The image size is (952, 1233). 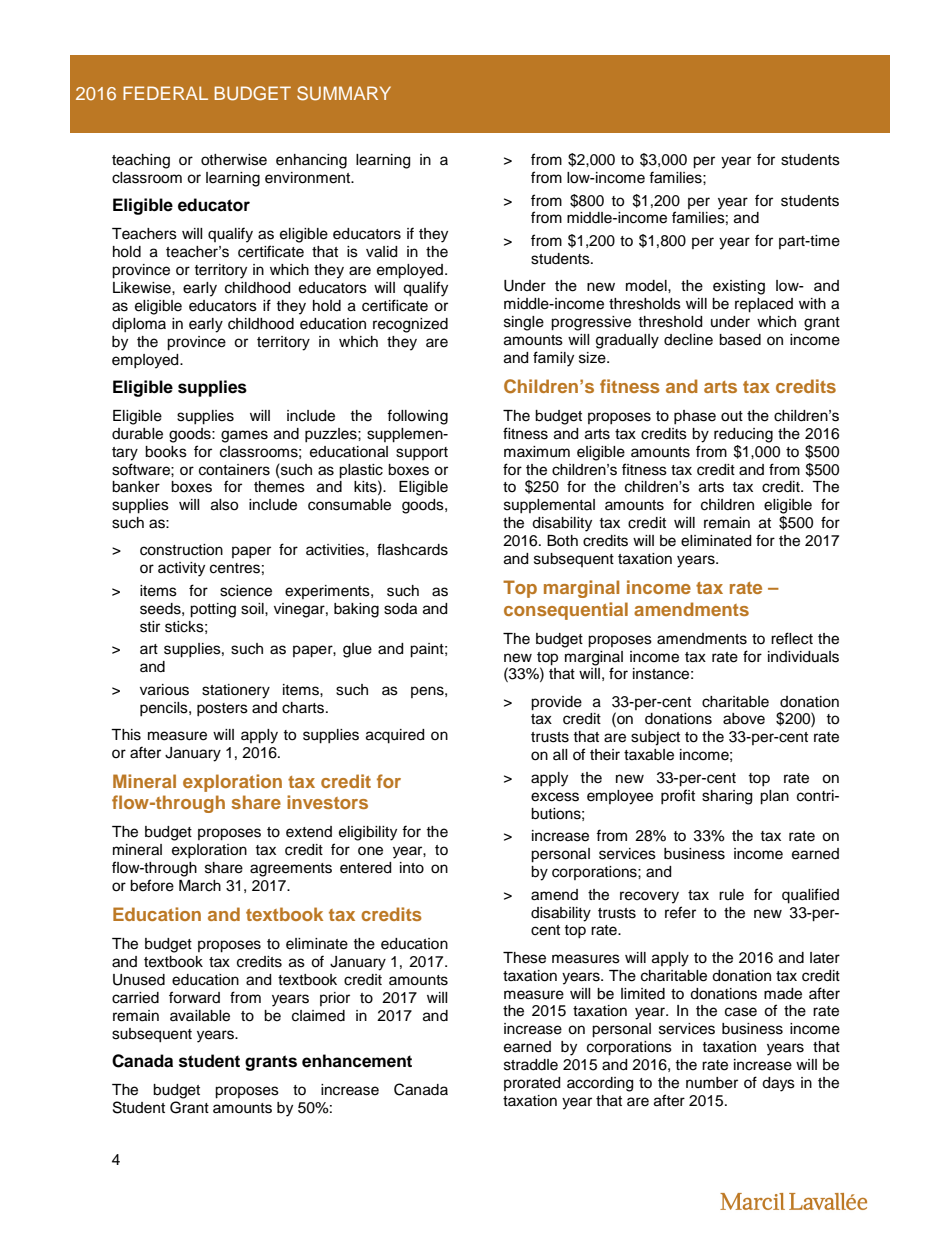 I want to click on diploma, so click(x=139, y=325).
